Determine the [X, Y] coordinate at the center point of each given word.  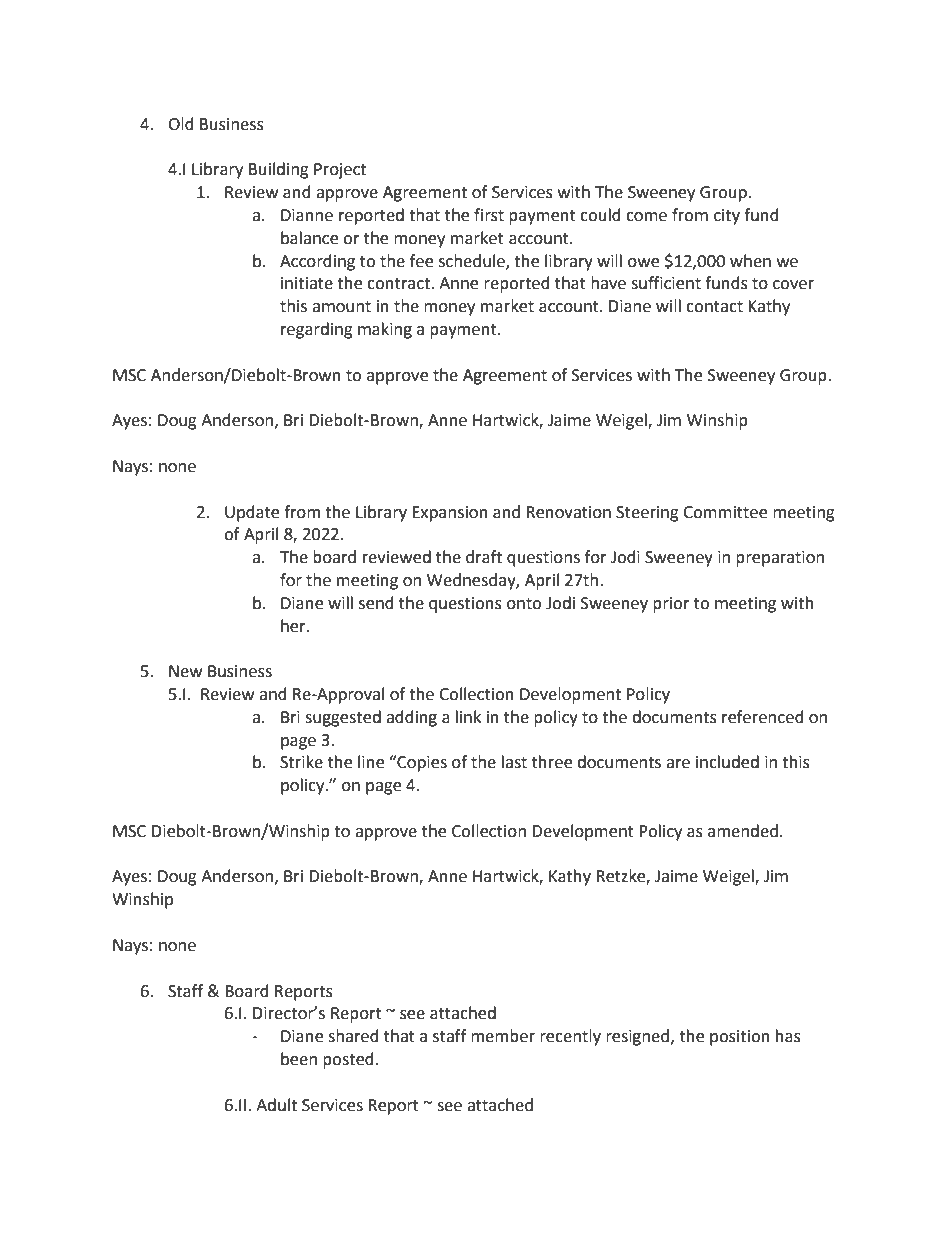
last [514, 762]
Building [279, 170]
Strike [301, 762]
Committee [725, 512]
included [727, 762]
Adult [276, 1105]
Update [252, 513]
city [727, 217]
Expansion [450, 514]
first [489, 215]
